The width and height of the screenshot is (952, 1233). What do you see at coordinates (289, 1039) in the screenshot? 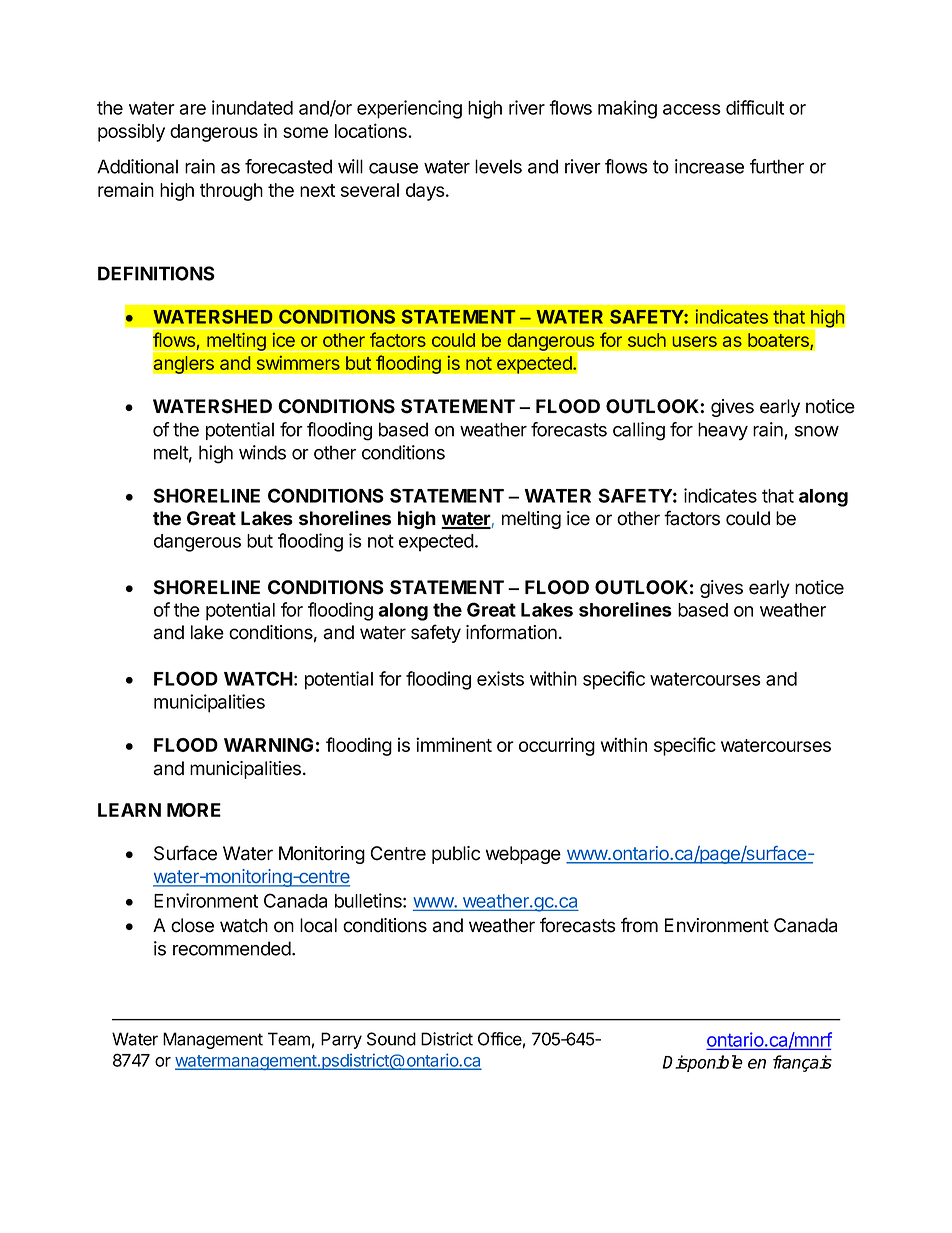
I see `Team` at bounding box center [289, 1039].
